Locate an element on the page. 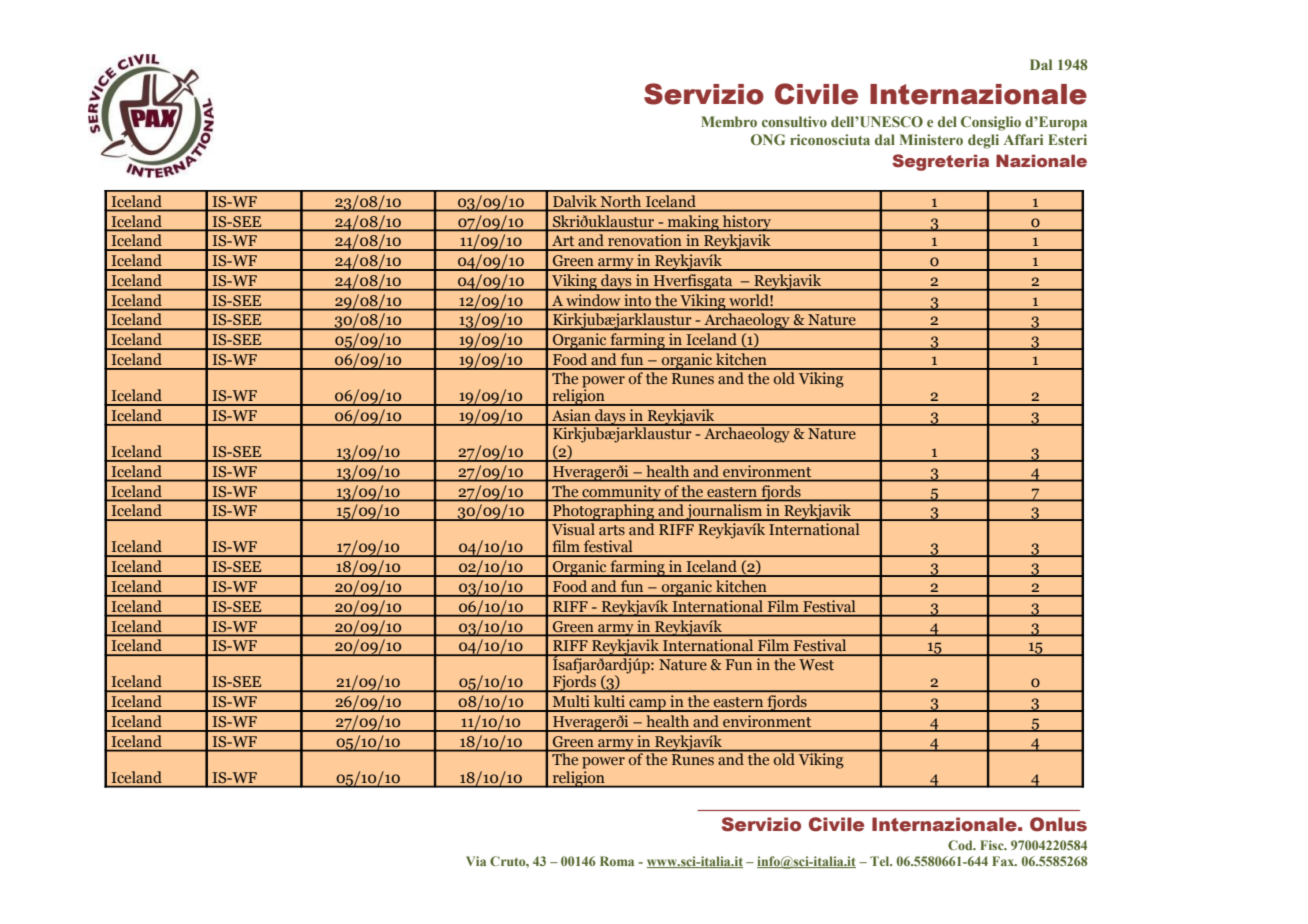  Via is located at coordinates (476, 861).
